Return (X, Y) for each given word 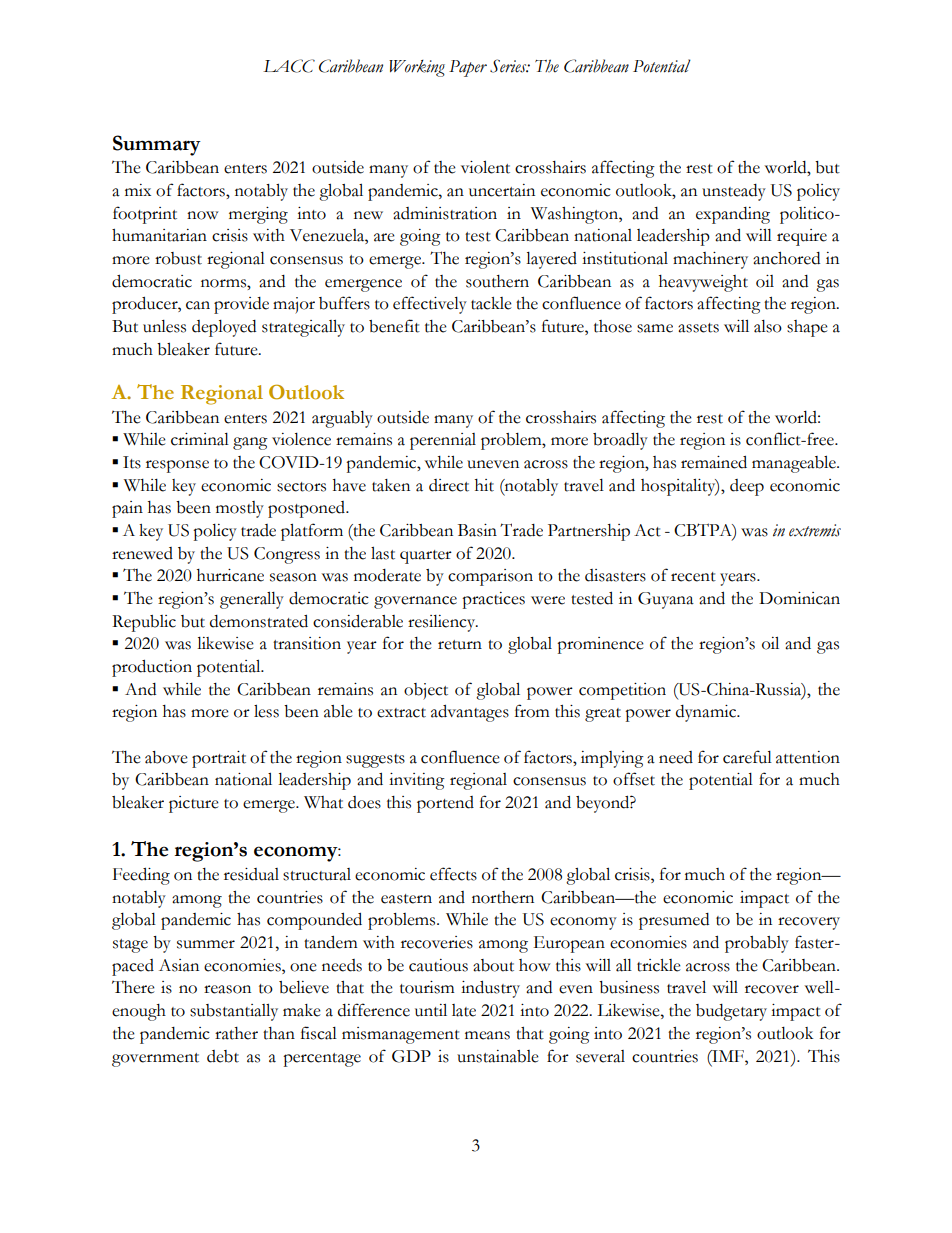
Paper (468, 68)
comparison (490, 577)
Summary (157, 145)
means (487, 1035)
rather (236, 1033)
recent (693, 577)
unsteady (734, 192)
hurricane (230, 575)
